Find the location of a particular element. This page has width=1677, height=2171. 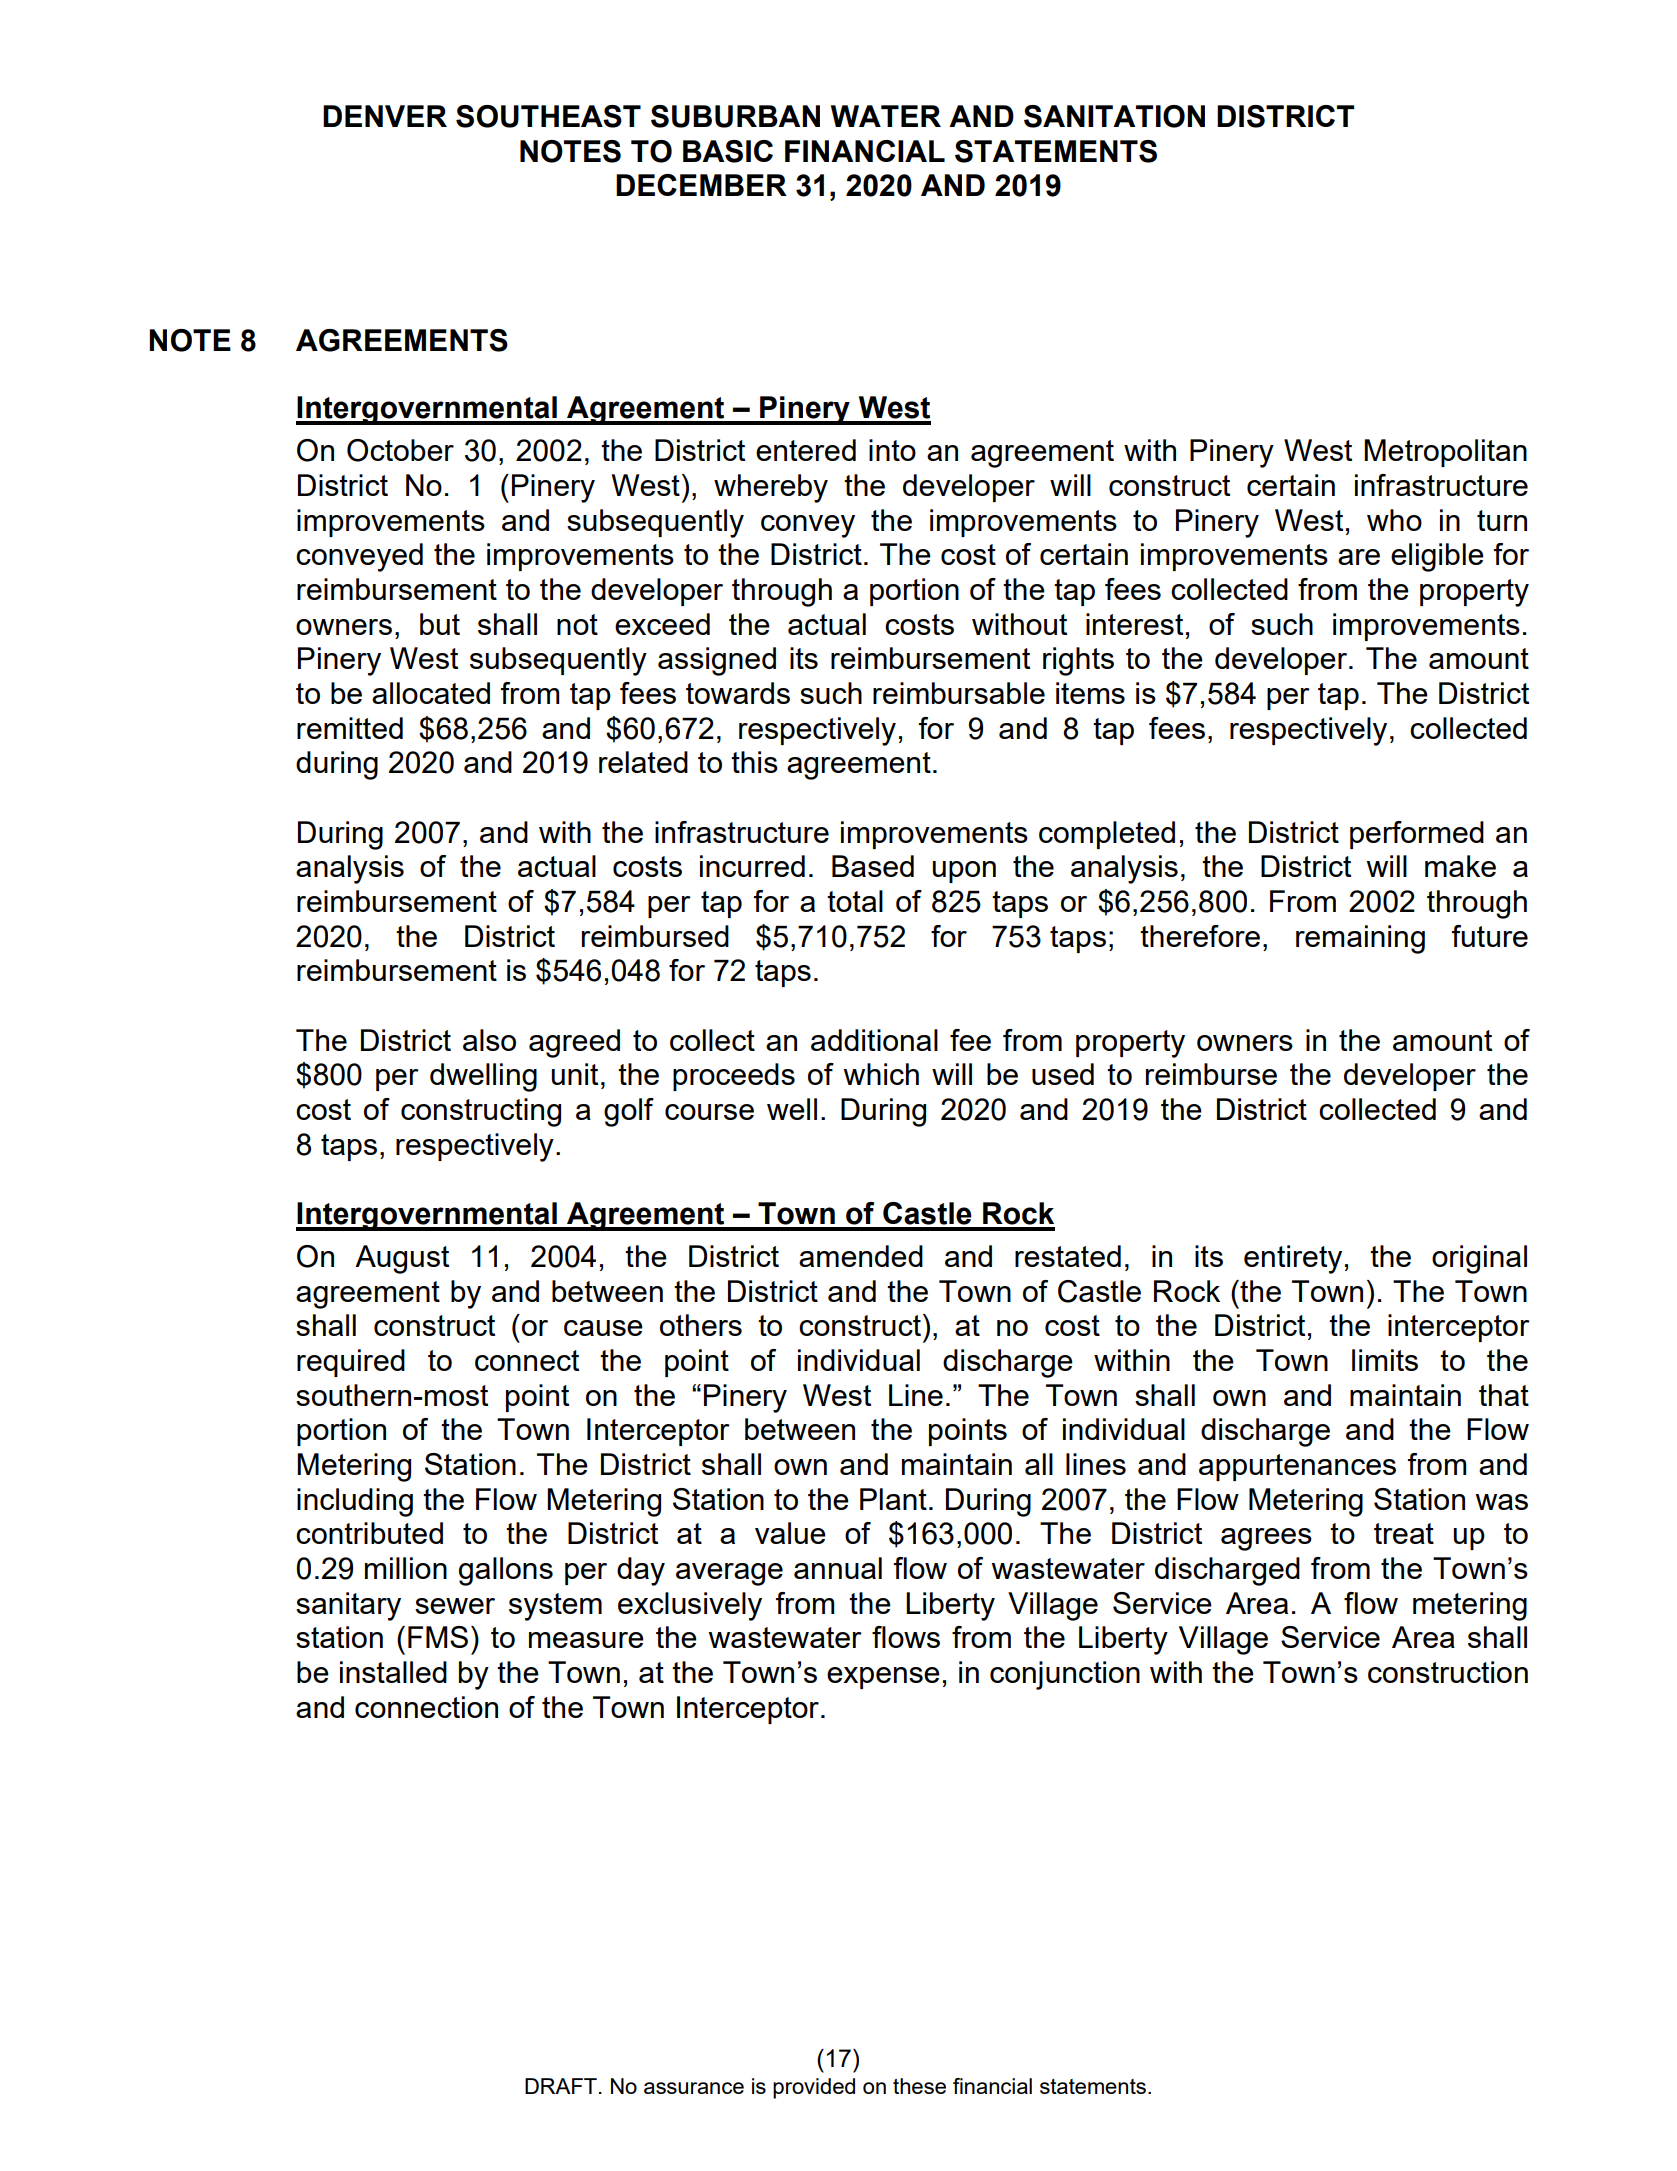

these is located at coordinates (919, 2086).
